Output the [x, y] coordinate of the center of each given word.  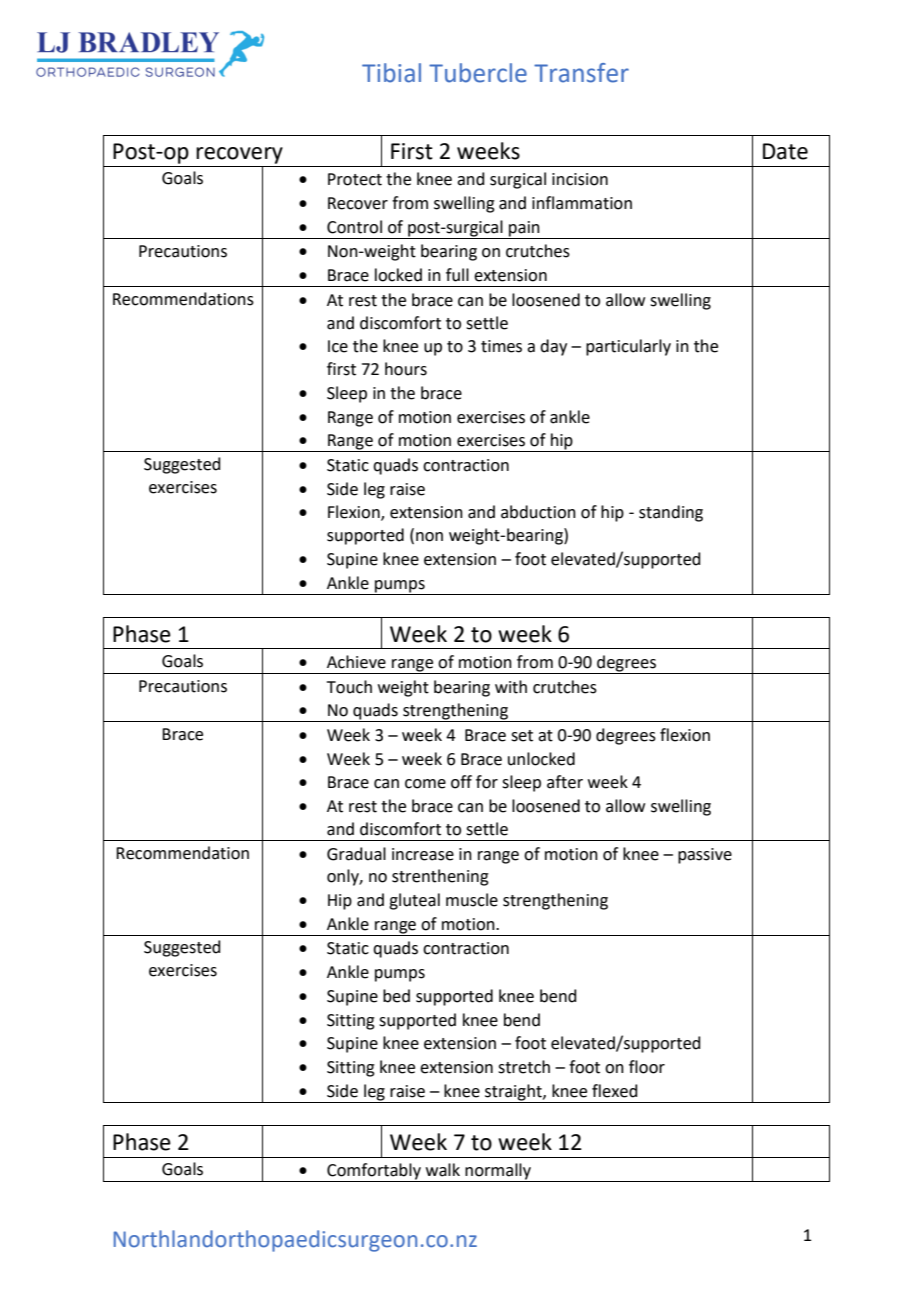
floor [647, 1067]
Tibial [391, 73]
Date [785, 151]
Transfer [581, 73]
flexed [615, 1091]
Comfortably [374, 1172]
